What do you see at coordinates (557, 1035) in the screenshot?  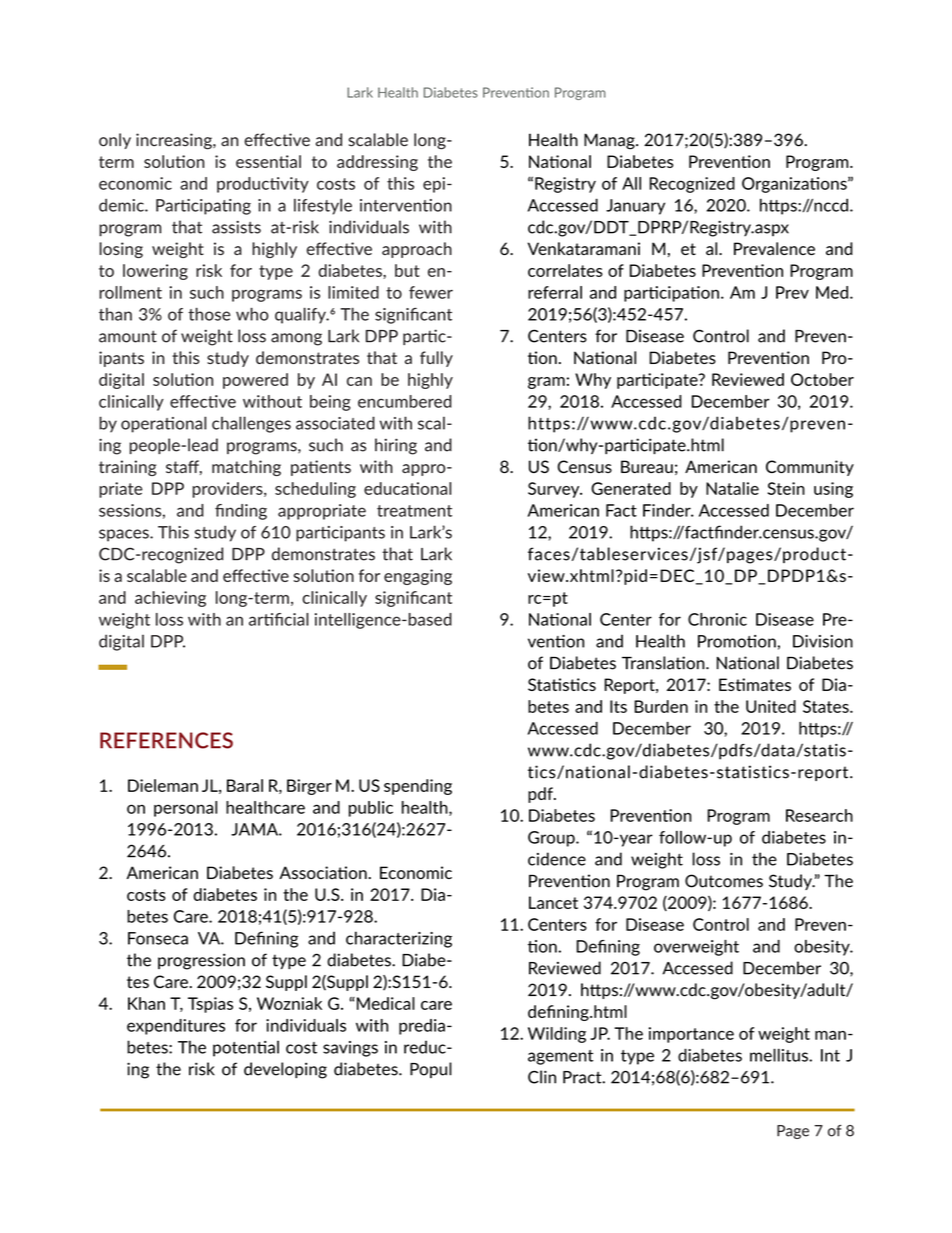 I see `Wilding` at bounding box center [557, 1035].
